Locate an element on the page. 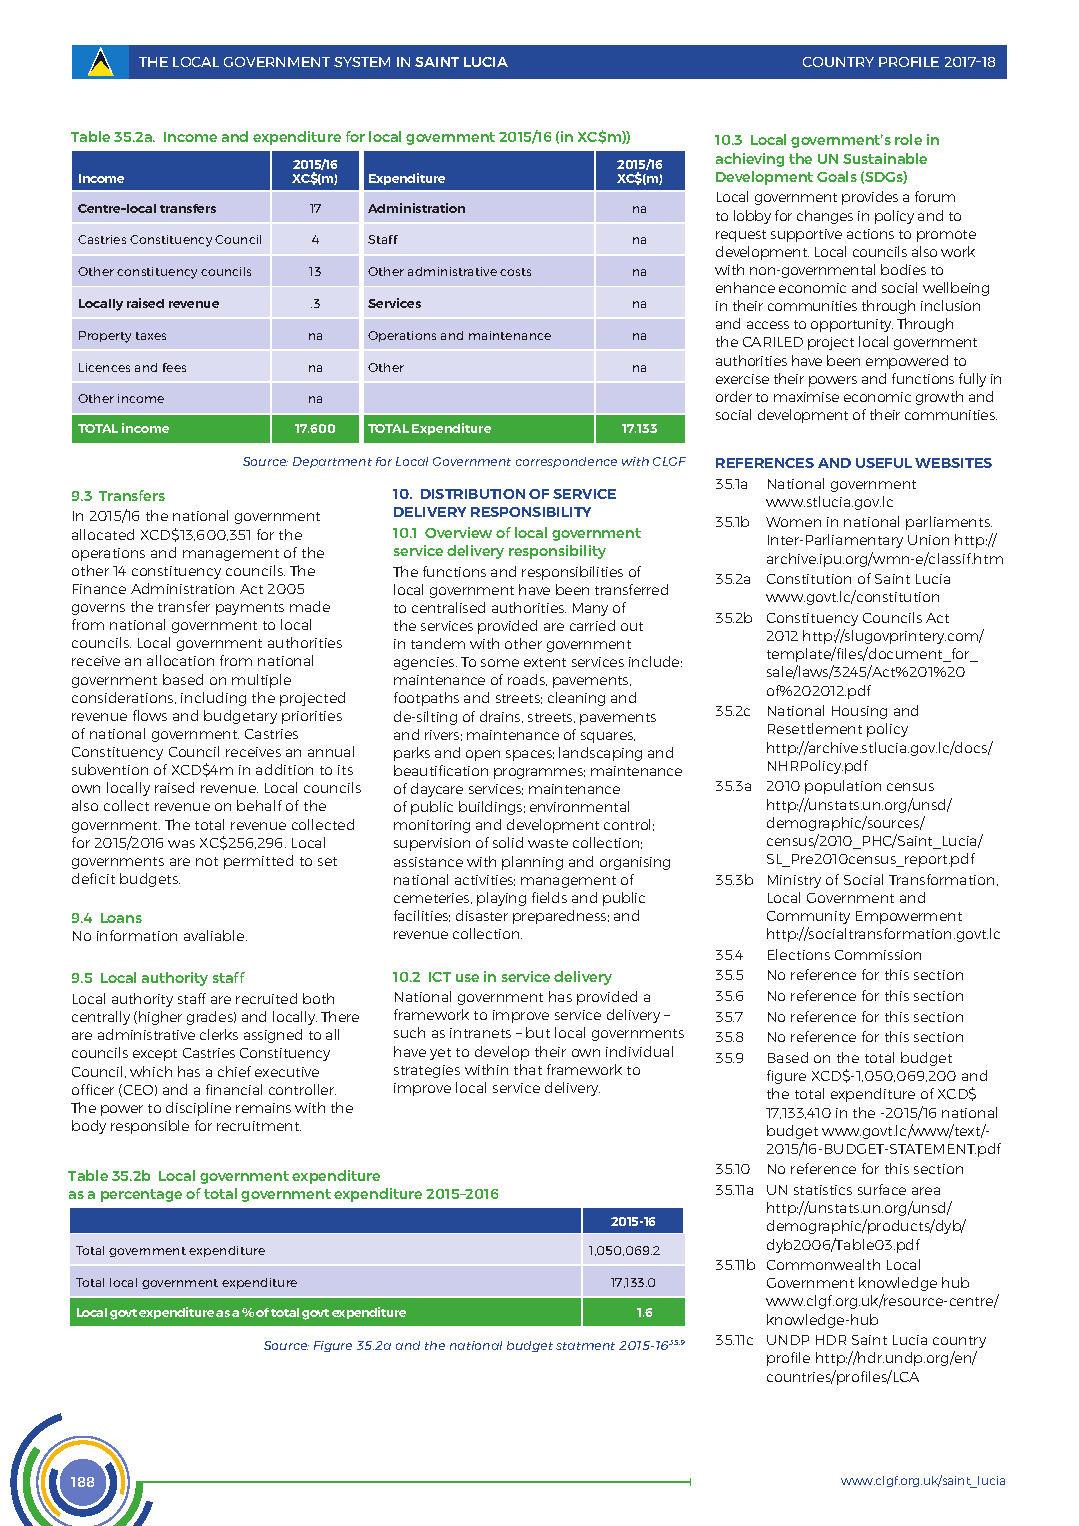 Image resolution: width=1079 pixels, height=1526 pixels. achieving is located at coordinates (750, 160).
